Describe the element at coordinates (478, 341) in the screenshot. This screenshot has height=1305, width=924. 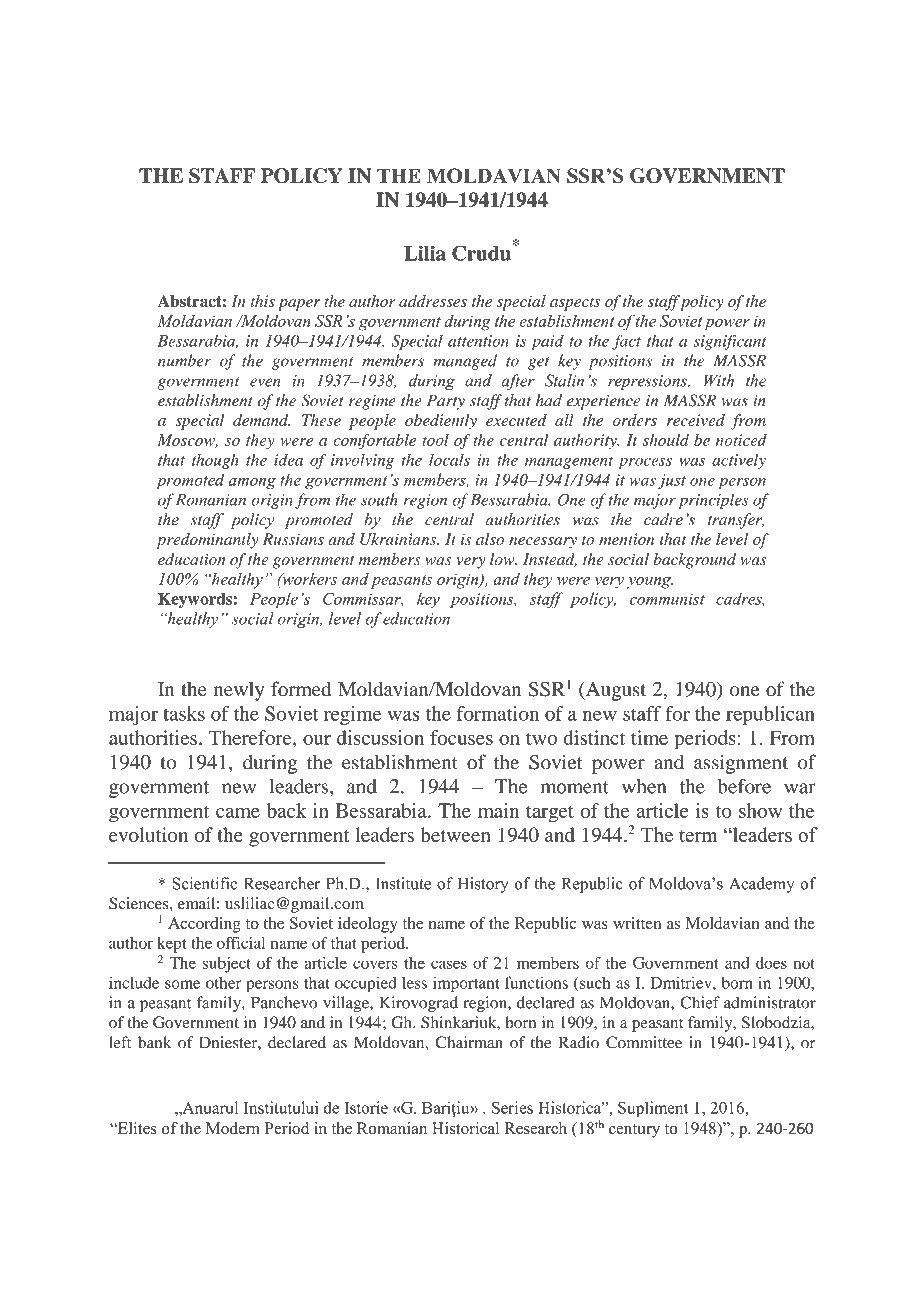
I see `attention` at that location.
